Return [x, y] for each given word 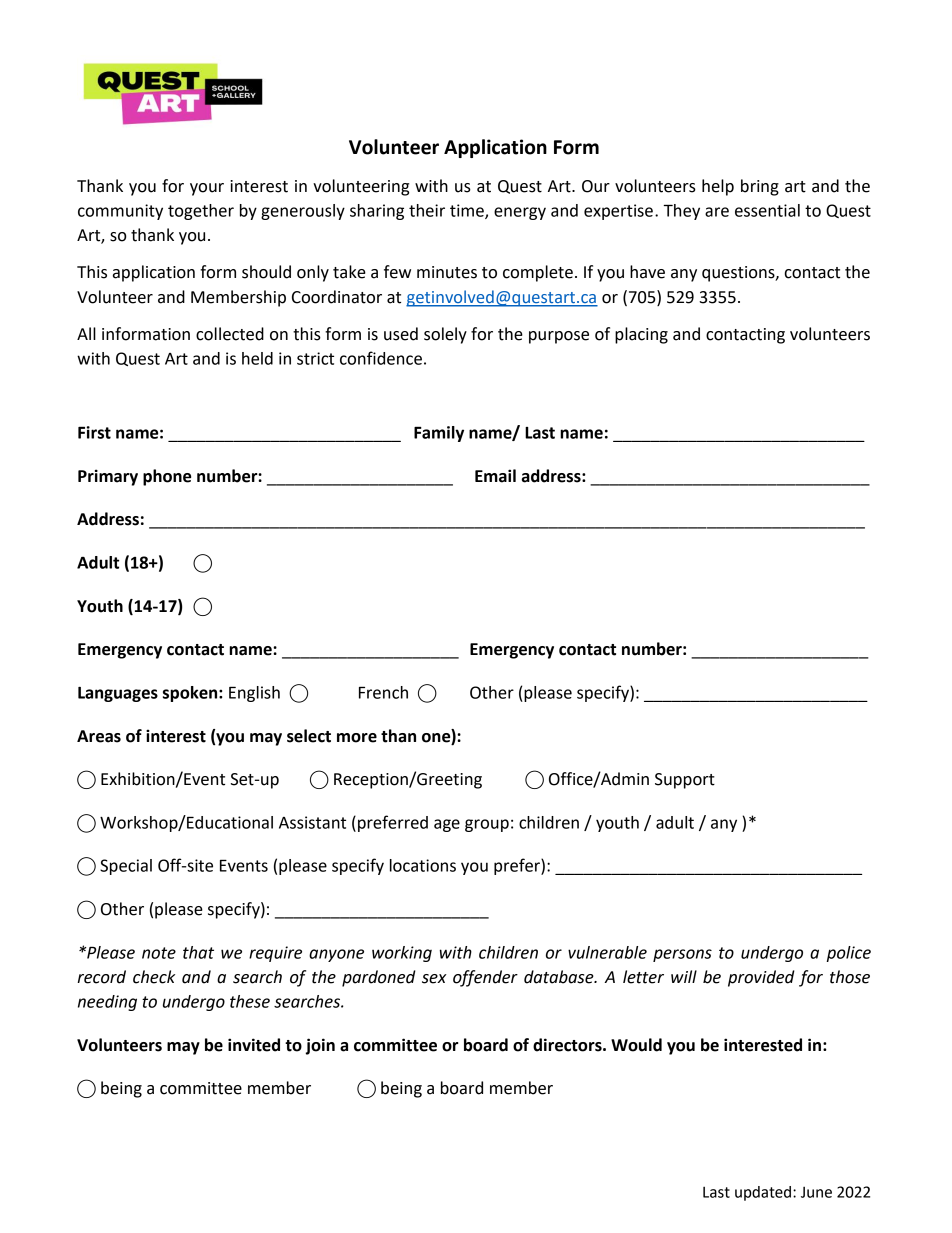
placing [641, 335]
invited [254, 1045]
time [468, 211]
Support [685, 781]
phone [167, 477]
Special [126, 867]
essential [767, 210]
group [487, 825]
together [201, 212]
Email [495, 476]
